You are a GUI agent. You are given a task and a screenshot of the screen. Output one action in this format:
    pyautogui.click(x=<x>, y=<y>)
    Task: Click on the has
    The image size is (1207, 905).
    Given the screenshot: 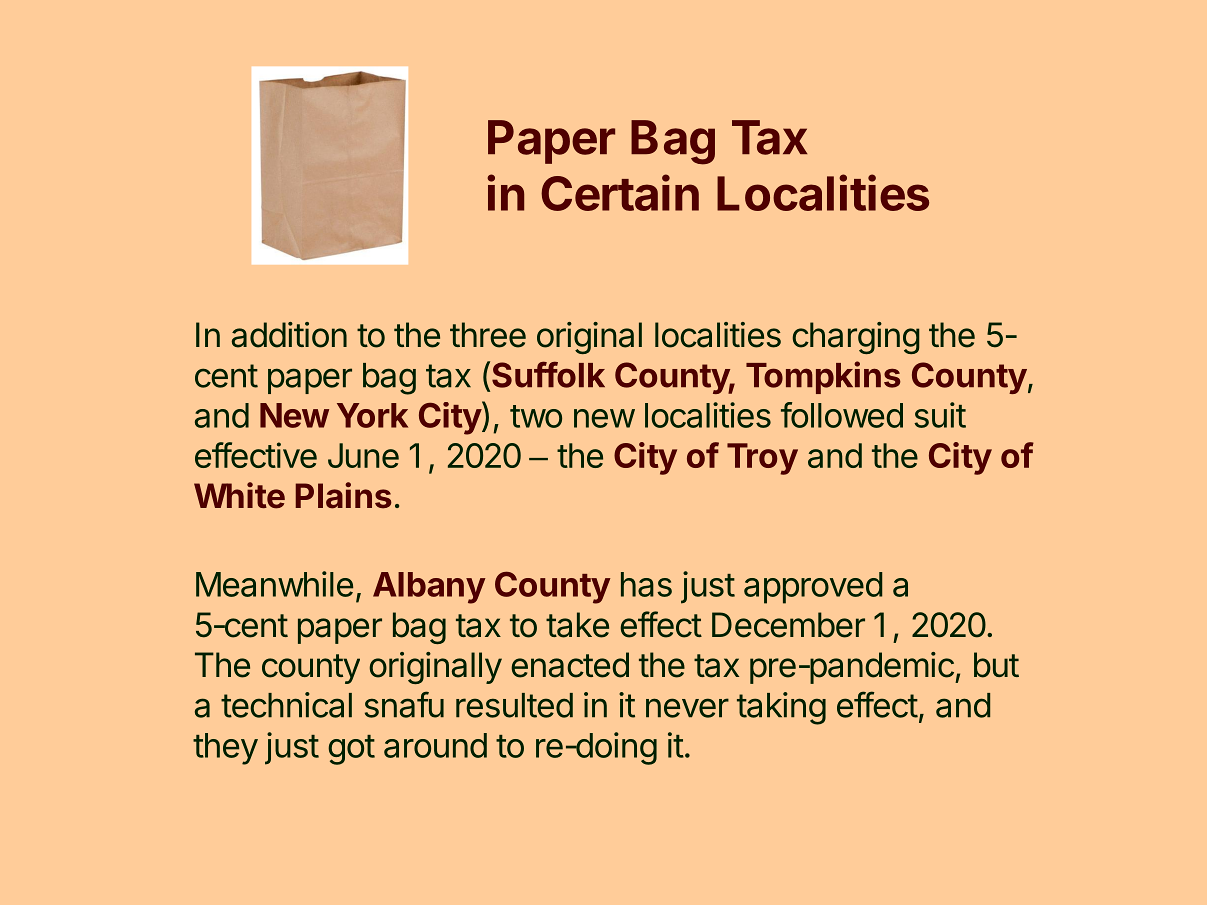 What is the action you would take?
    pyautogui.click(x=646, y=584)
